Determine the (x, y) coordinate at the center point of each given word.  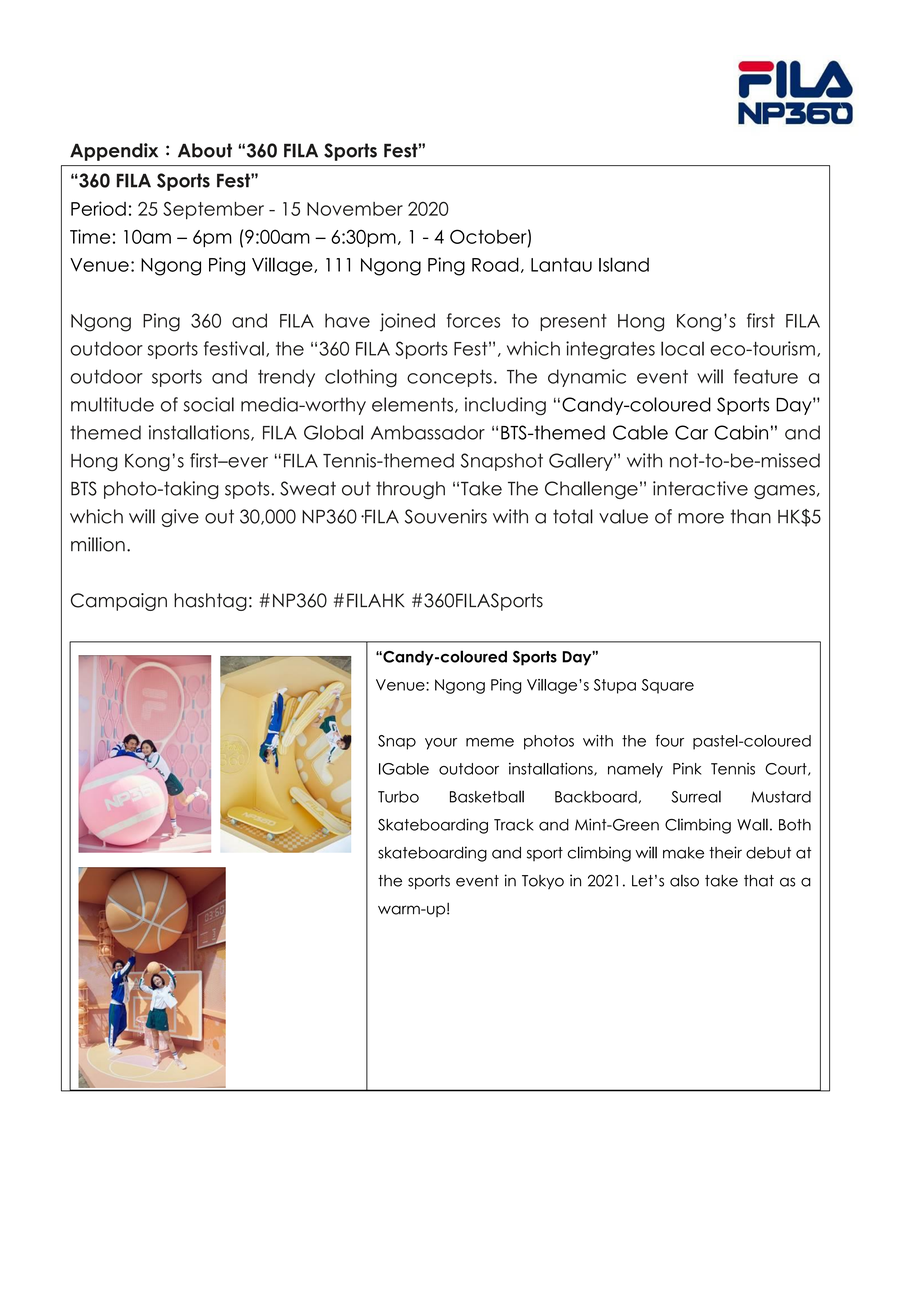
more (701, 518)
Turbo (398, 797)
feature (766, 376)
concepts (449, 378)
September (213, 210)
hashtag (210, 602)
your (441, 744)
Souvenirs (446, 516)
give (180, 518)
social (209, 404)
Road (495, 264)
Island (624, 264)
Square (668, 686)
